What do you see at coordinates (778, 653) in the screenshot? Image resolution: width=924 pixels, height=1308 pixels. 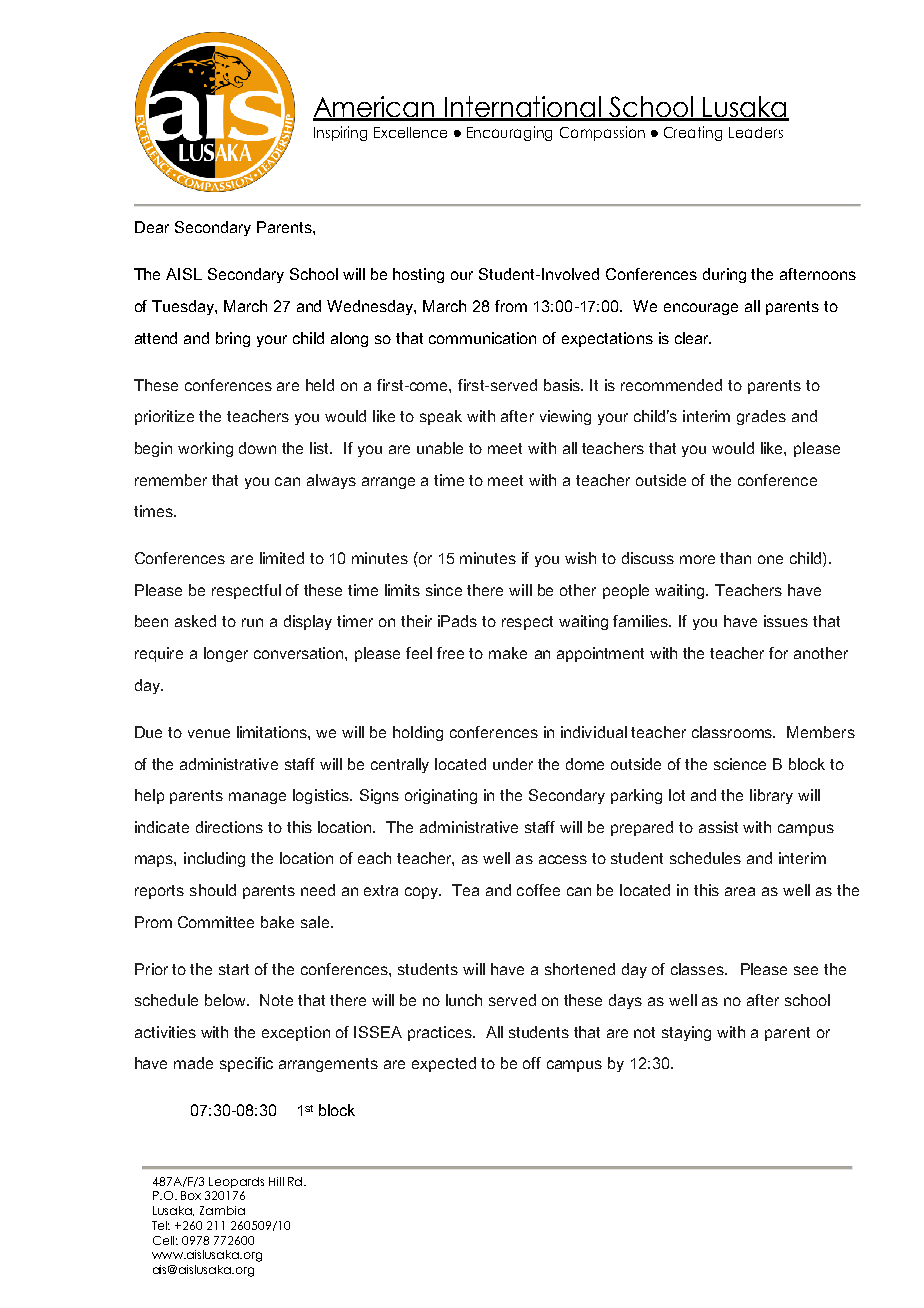 I see `for` at bounding box center [778, 653].
